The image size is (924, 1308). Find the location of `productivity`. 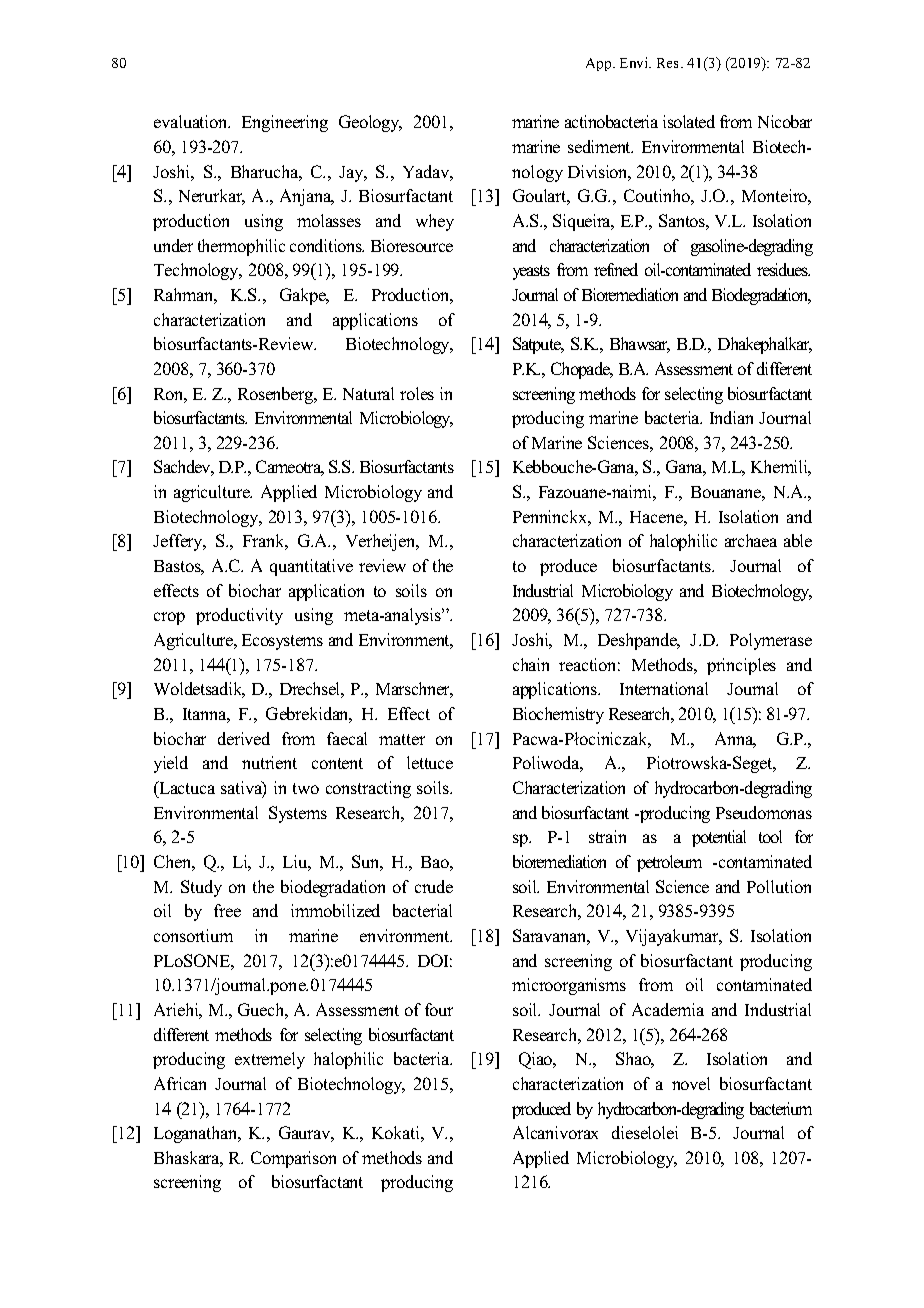

productivity is located at coordinates (239, 616).
